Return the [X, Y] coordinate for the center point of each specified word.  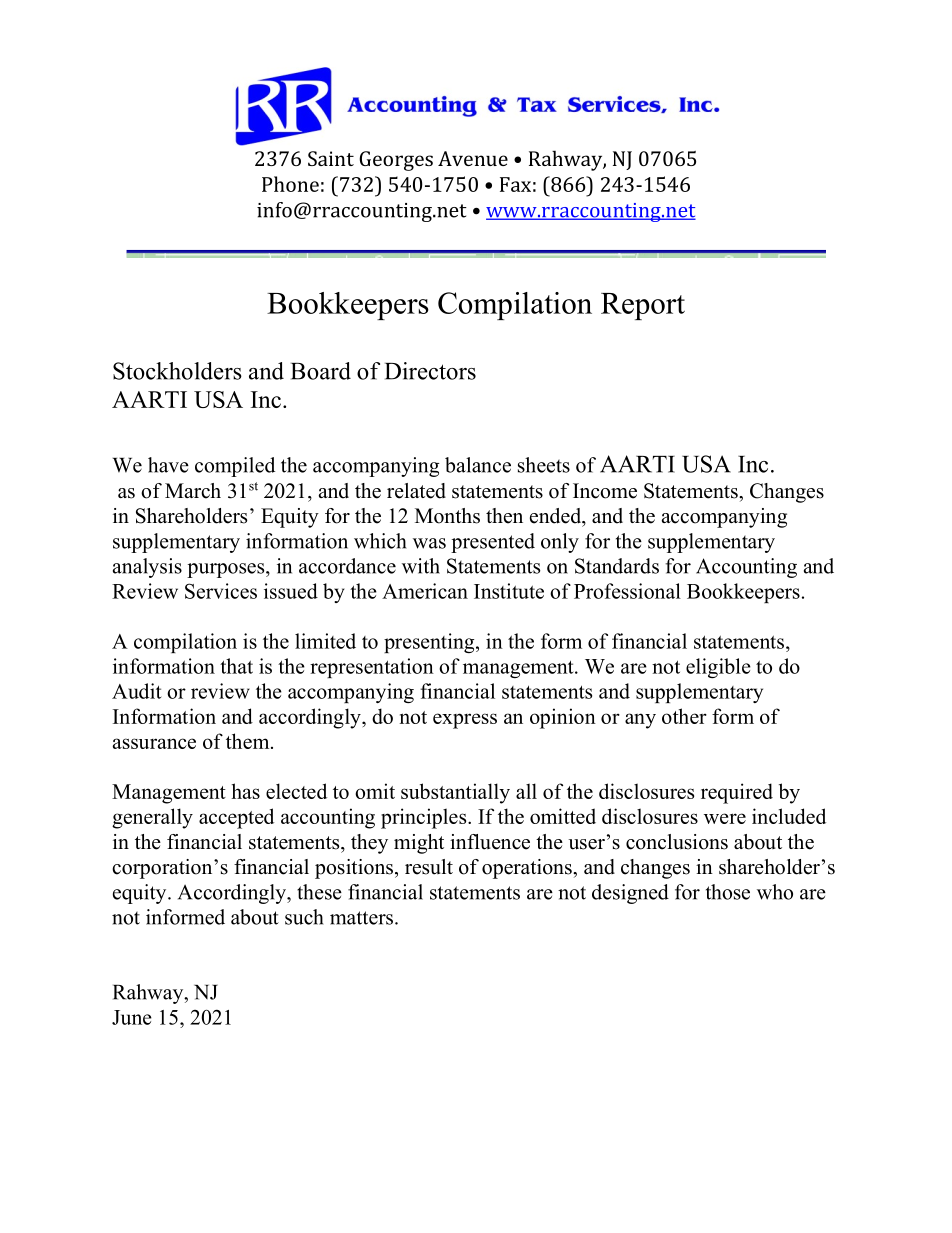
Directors [430, 371]
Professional [627, 591]
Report [643, 306]
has [246, 791]
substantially [455, 793]
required [737, 793]
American [425, 591]
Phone [290, 184]
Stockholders [177, 371]
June [132, 1017]
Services [221, 591]
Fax [515, 184]
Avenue [473, 158]
